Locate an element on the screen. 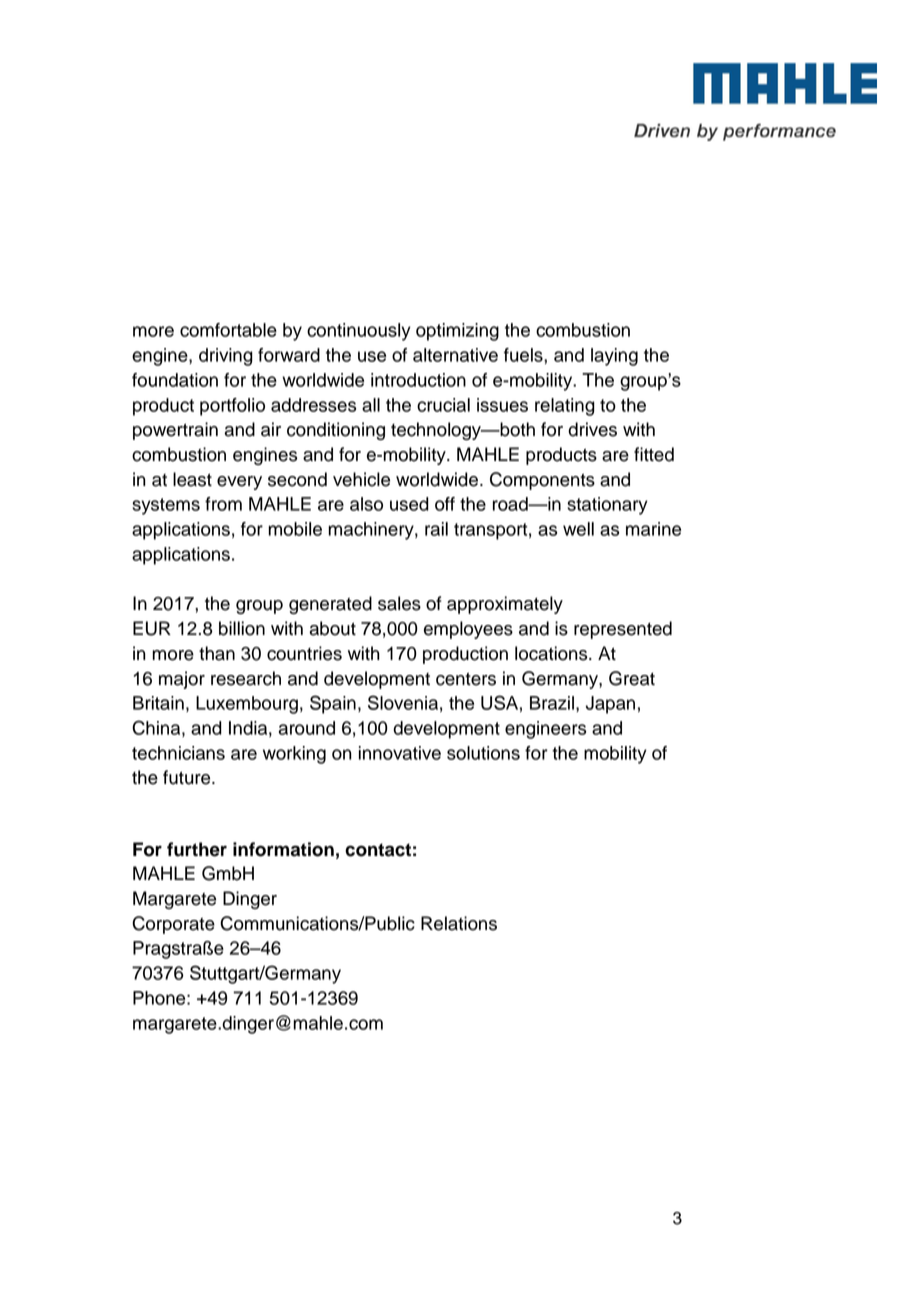  innovative is located at coordinates (400, 753).
